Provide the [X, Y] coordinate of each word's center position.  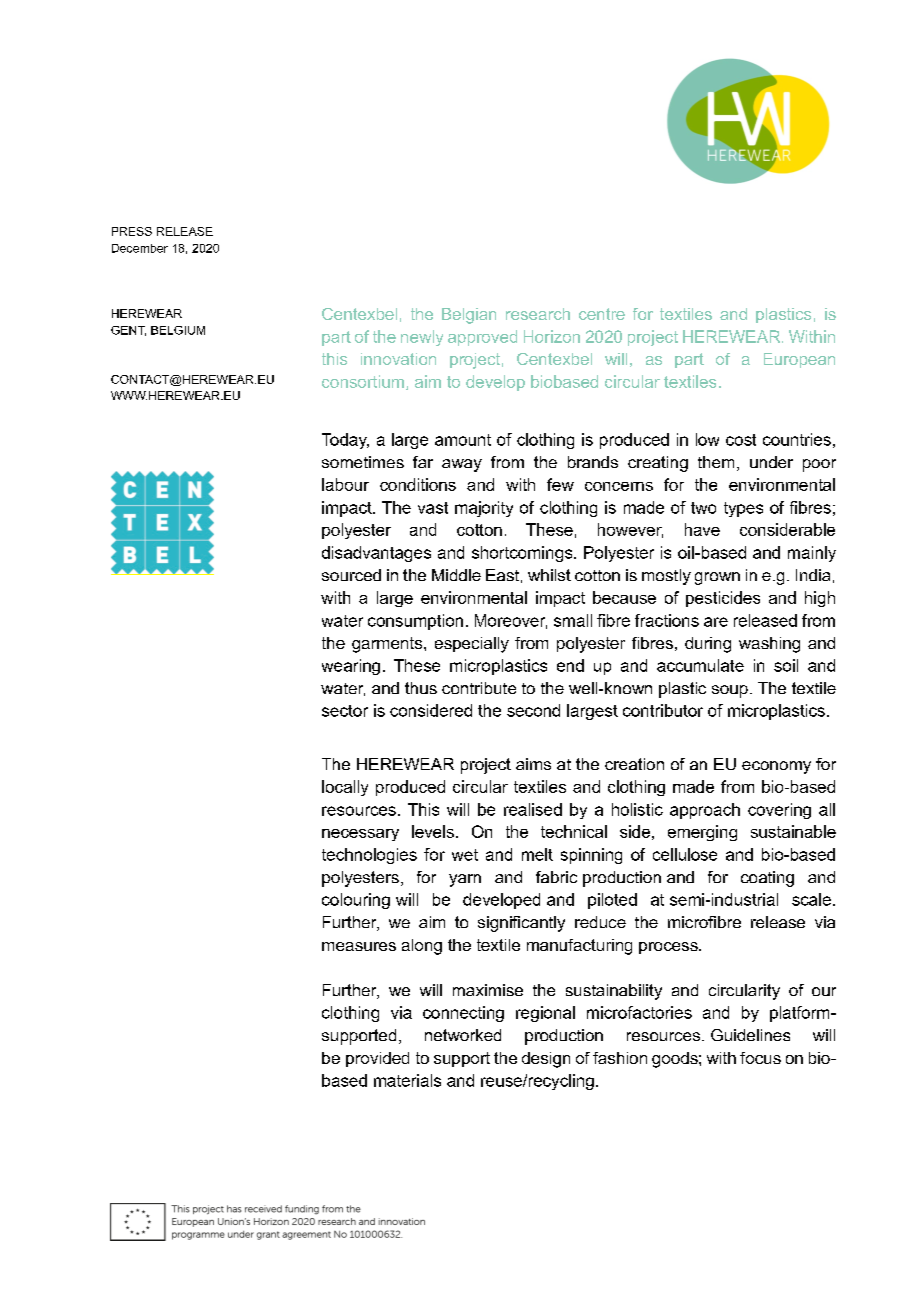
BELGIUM [178, 330]
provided [377, 1059]
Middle [456, 575]
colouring [356, 901]
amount [463, 440]
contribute [479, 688]
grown [717, 578]
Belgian [469, 316]
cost [741, 440]
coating [767, 879]
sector [345, 711]
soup [730, 691]
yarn [465, 880]
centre [602, 314]
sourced [351, 575]
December [140, 248]
